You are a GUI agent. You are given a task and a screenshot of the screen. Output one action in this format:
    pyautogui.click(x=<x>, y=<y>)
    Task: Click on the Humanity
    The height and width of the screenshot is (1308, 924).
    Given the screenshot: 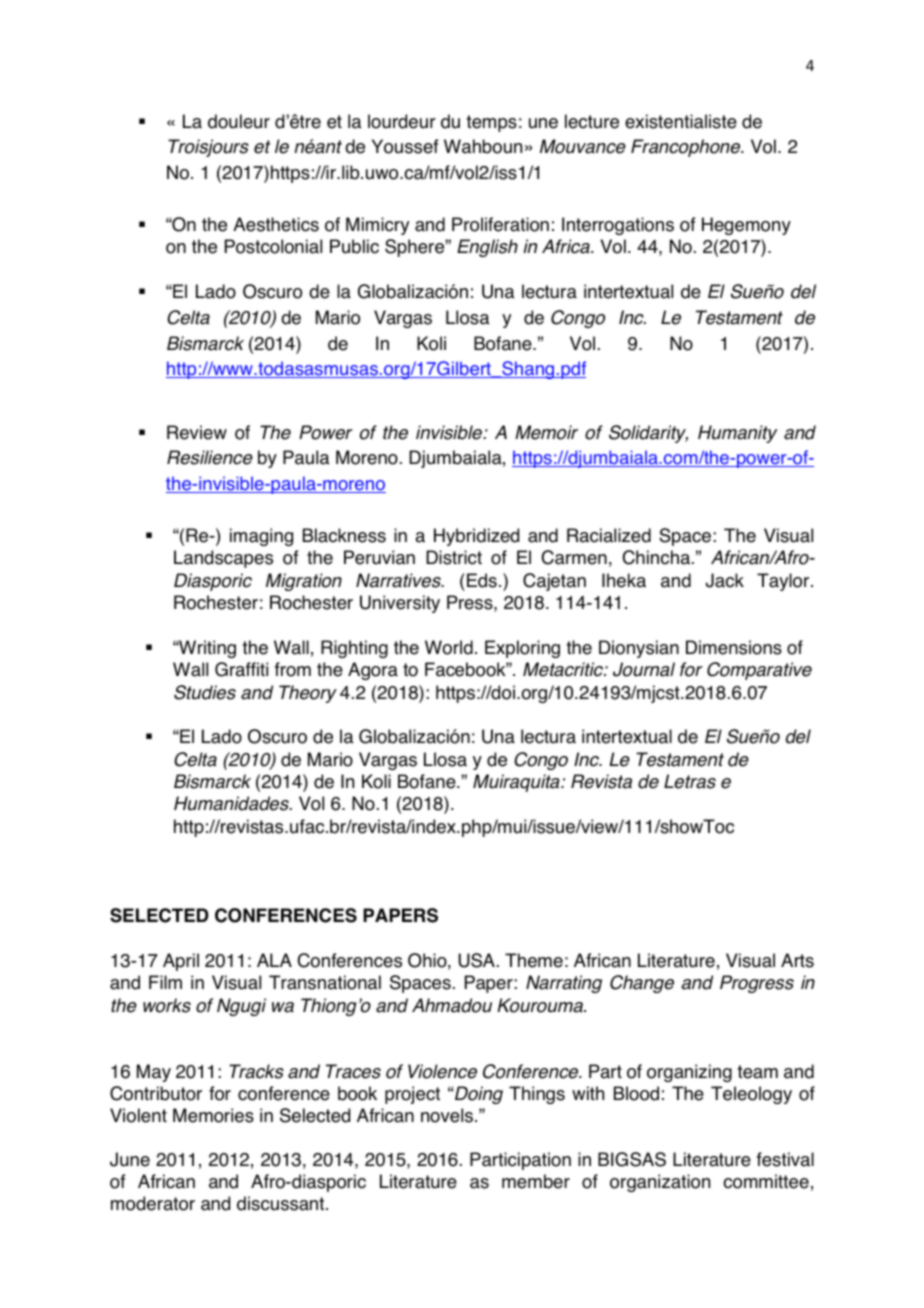 What is the action you would take?
    pyautogui.click(x=737, y=434)
